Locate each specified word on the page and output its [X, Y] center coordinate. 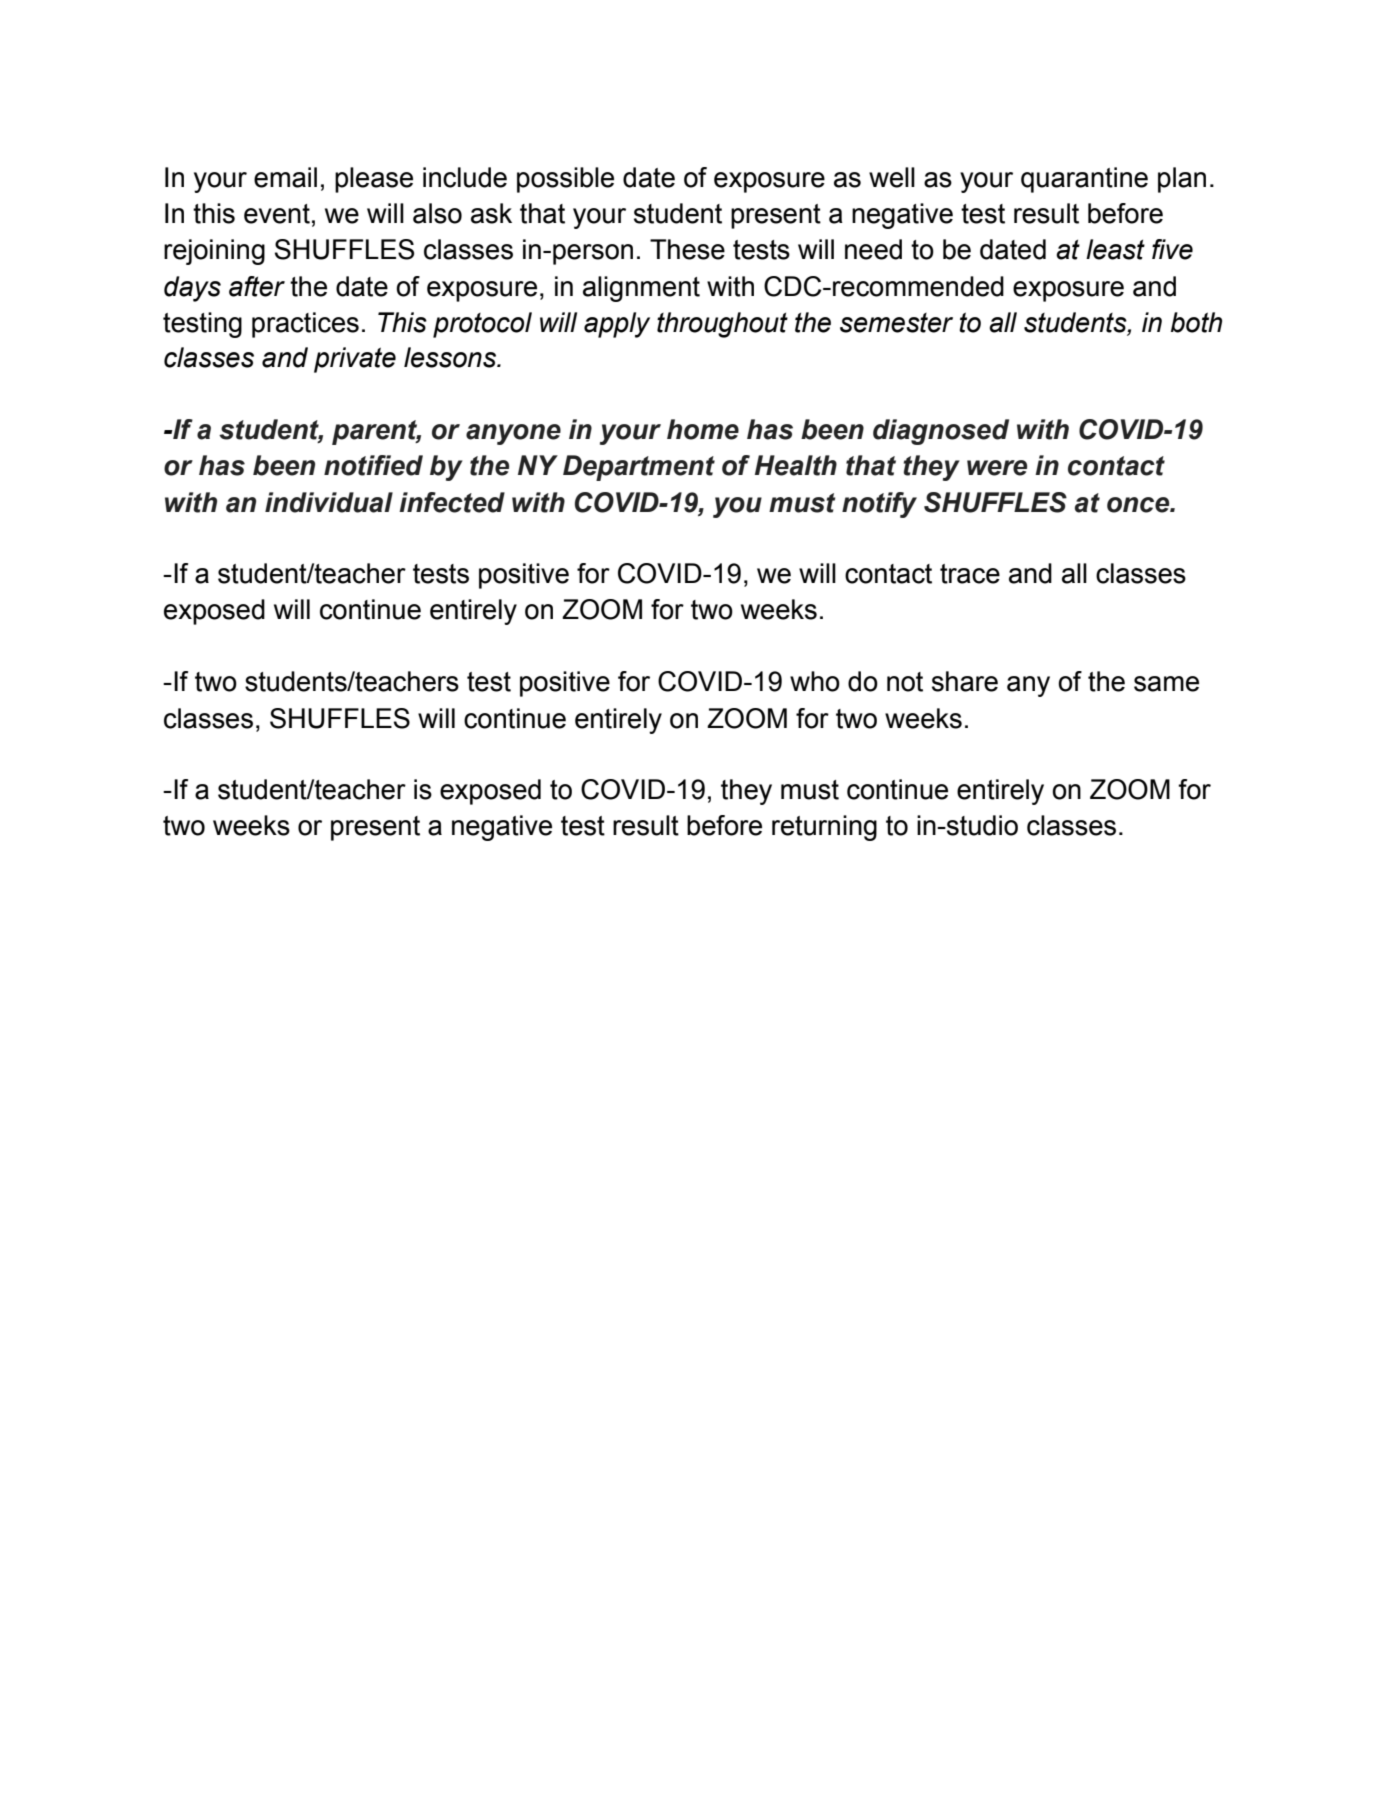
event [277, 214]
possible [565, 180]
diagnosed [941, 432]
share [965, 681]
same [1166, 684]
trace [970, 574]
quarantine [1084, 180]
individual [329, 502]
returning [824, 828]
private [355, 360]
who [815, 681]
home [703, 429]
